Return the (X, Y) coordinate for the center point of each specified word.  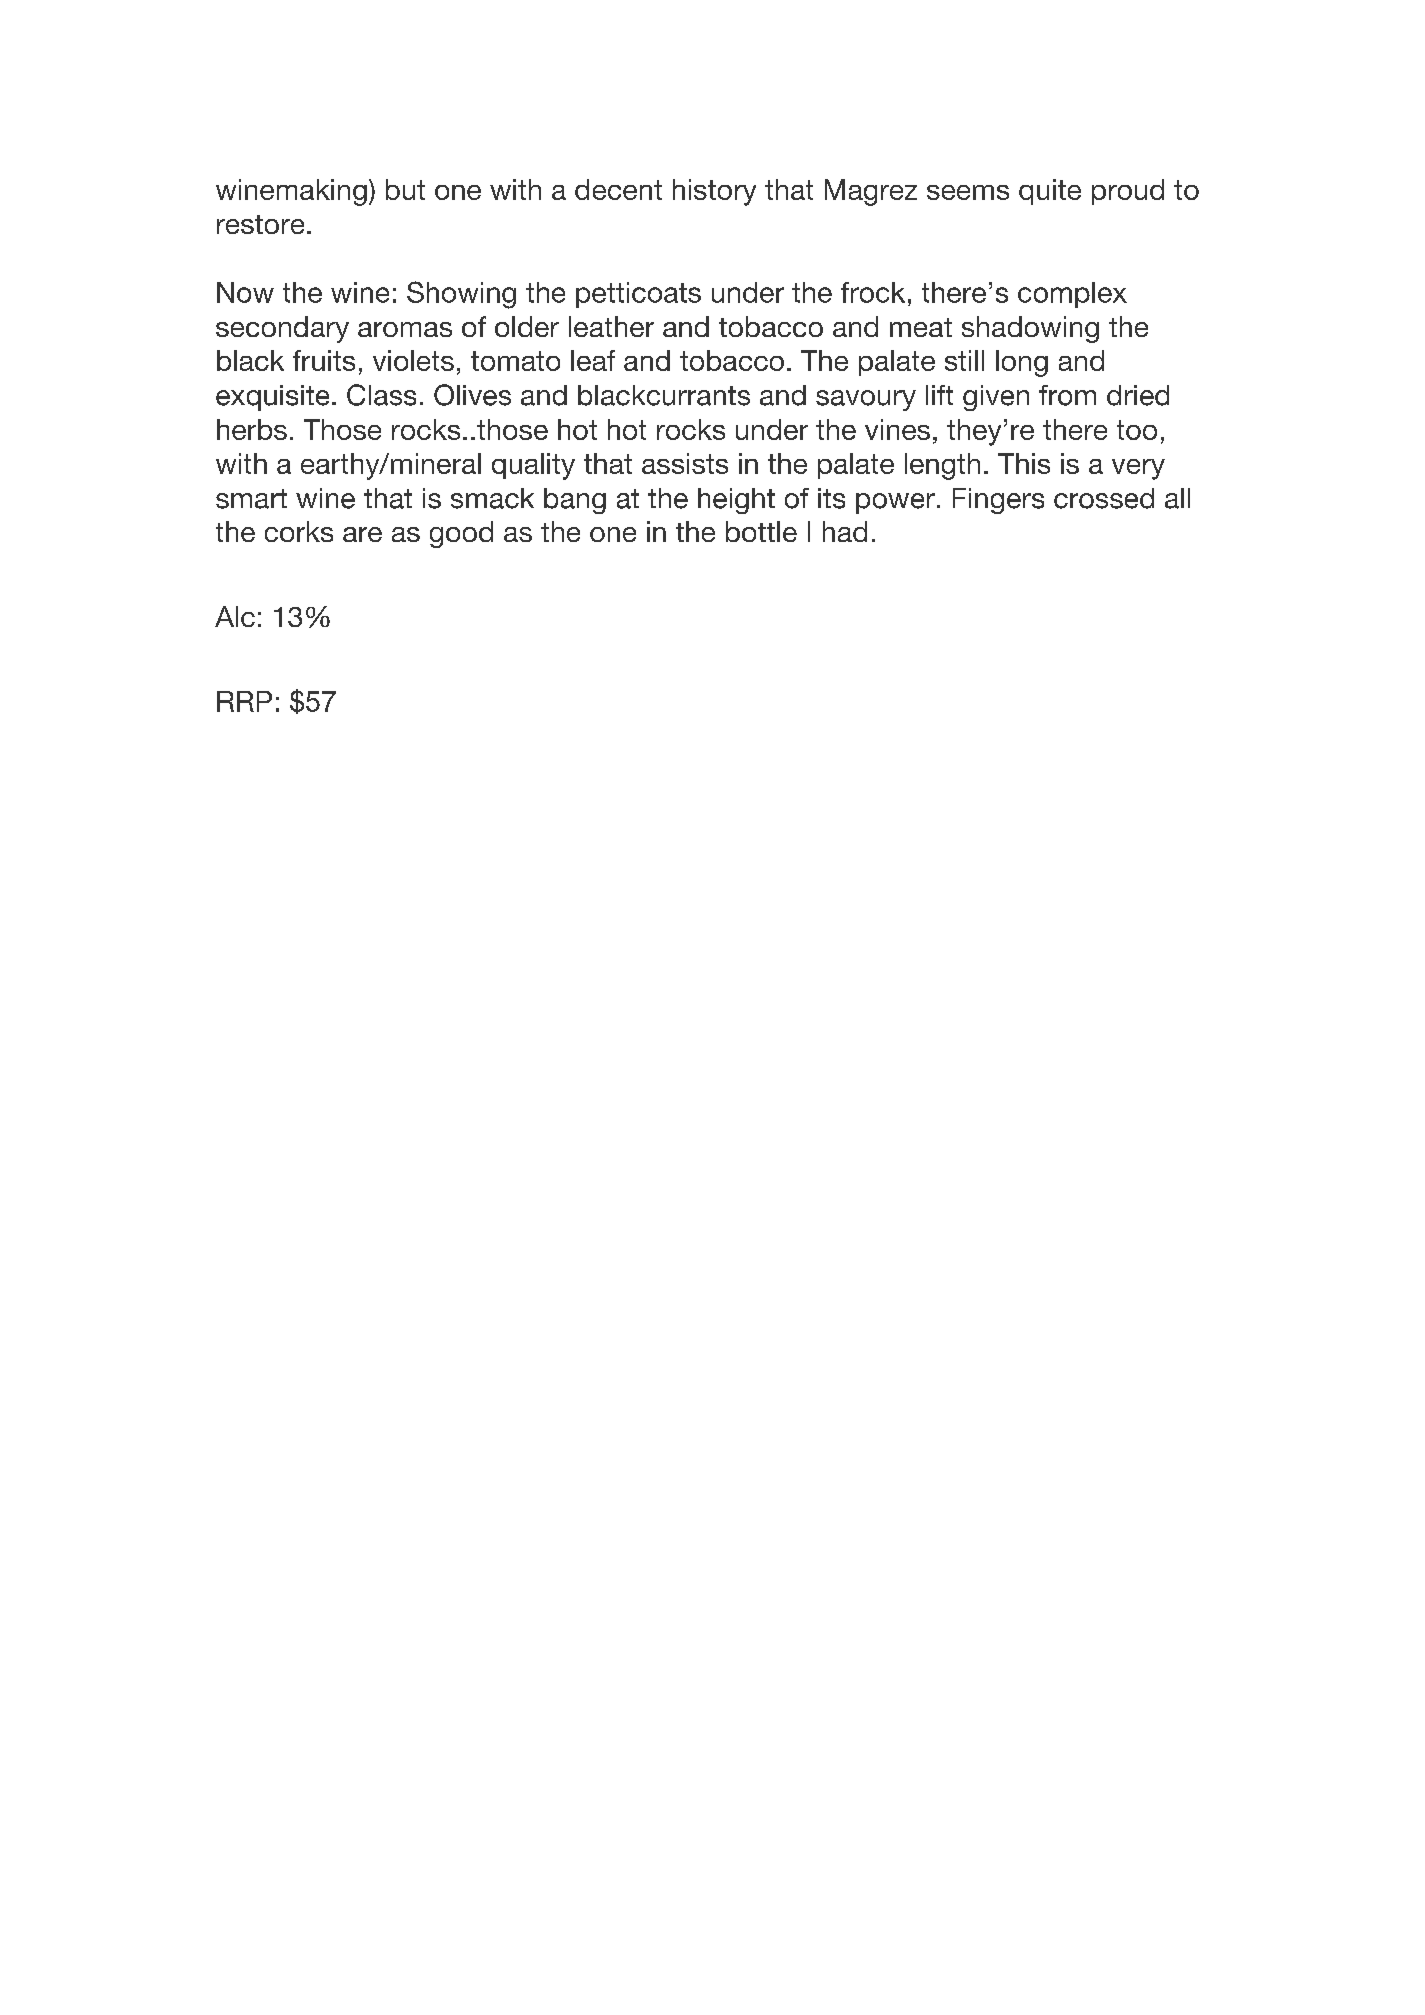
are (362, 534)
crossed (1104, 498)
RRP (244, 701)
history (714, 192)
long (1022, 363)
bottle (761, 531)
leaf (593, 360)
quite (1050, 192)
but (405, 189)
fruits (324, 360)
